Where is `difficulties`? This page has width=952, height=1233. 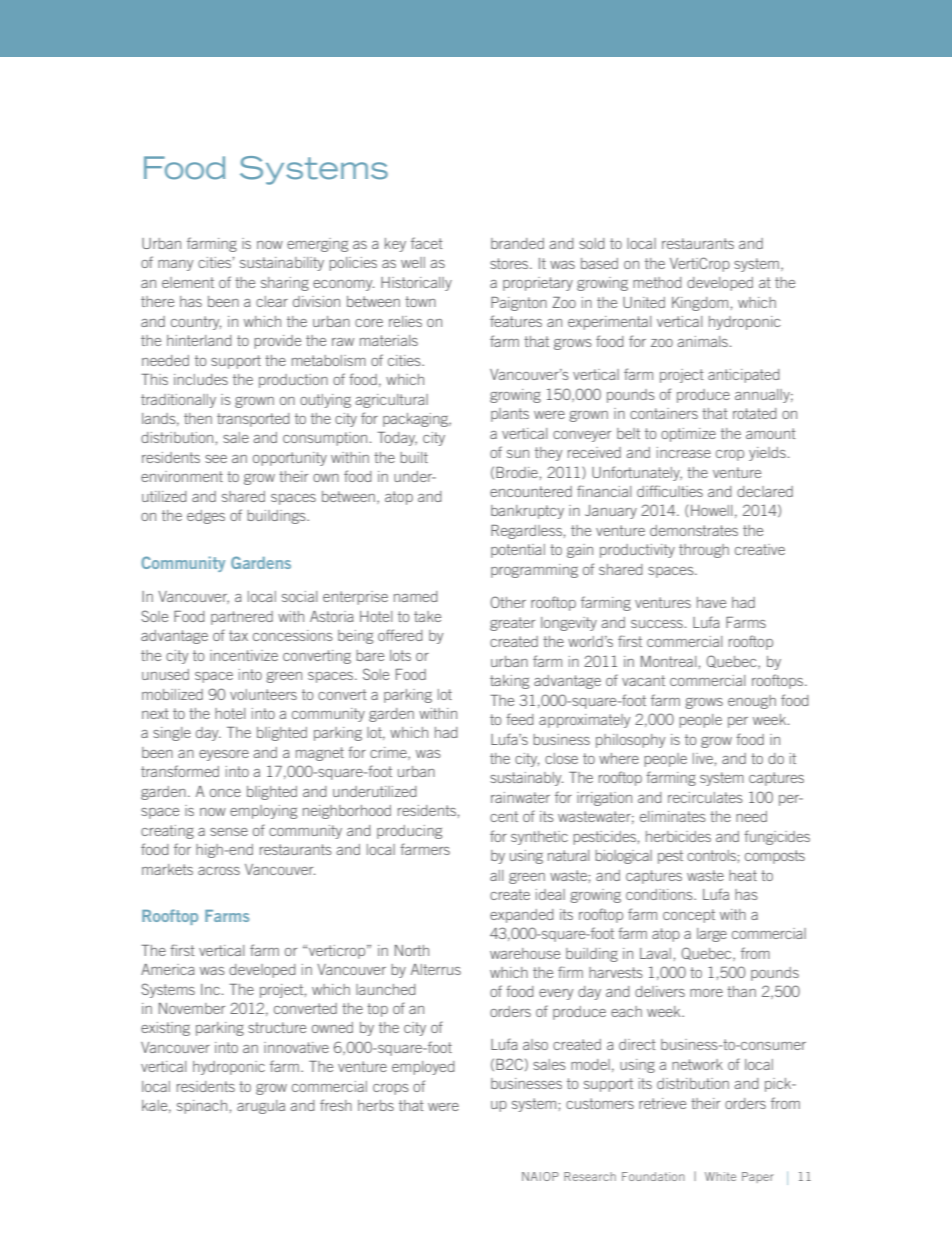
difficulties is located at coordinates (670, 491).
